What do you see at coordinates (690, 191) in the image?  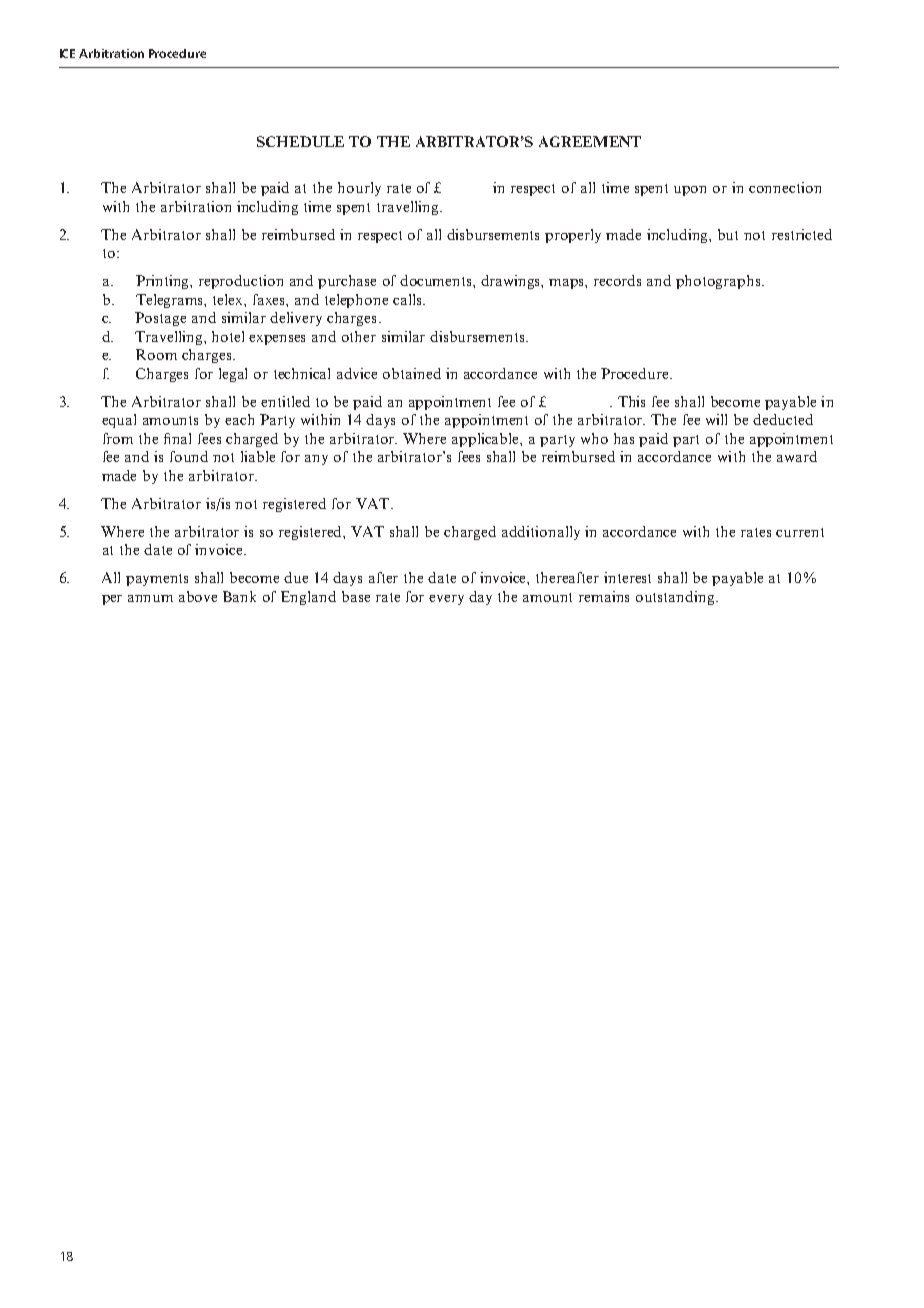 I see `upon` at bounding box center [690, 191].
